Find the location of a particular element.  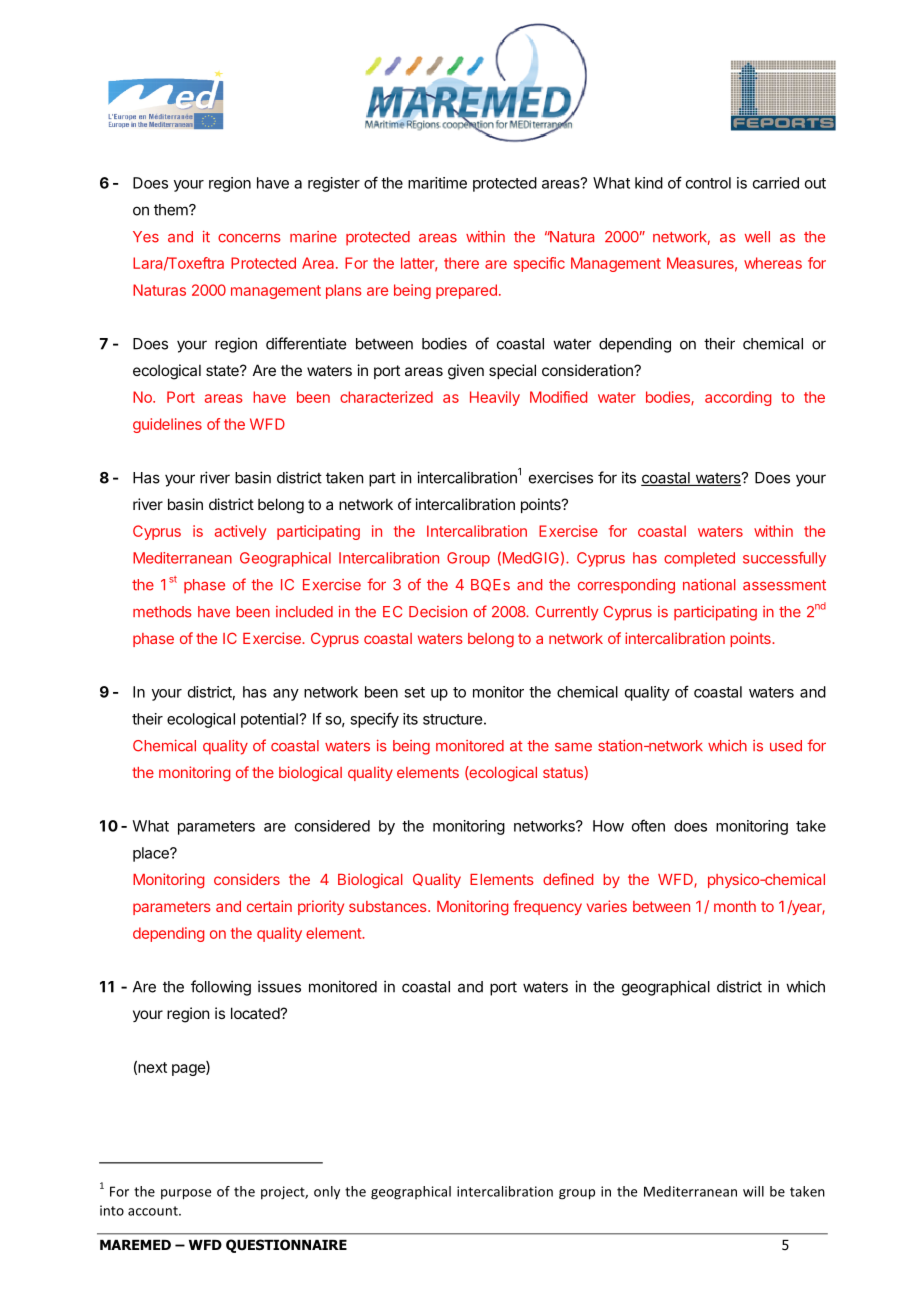

considers is located at coordinates (247, 879).
